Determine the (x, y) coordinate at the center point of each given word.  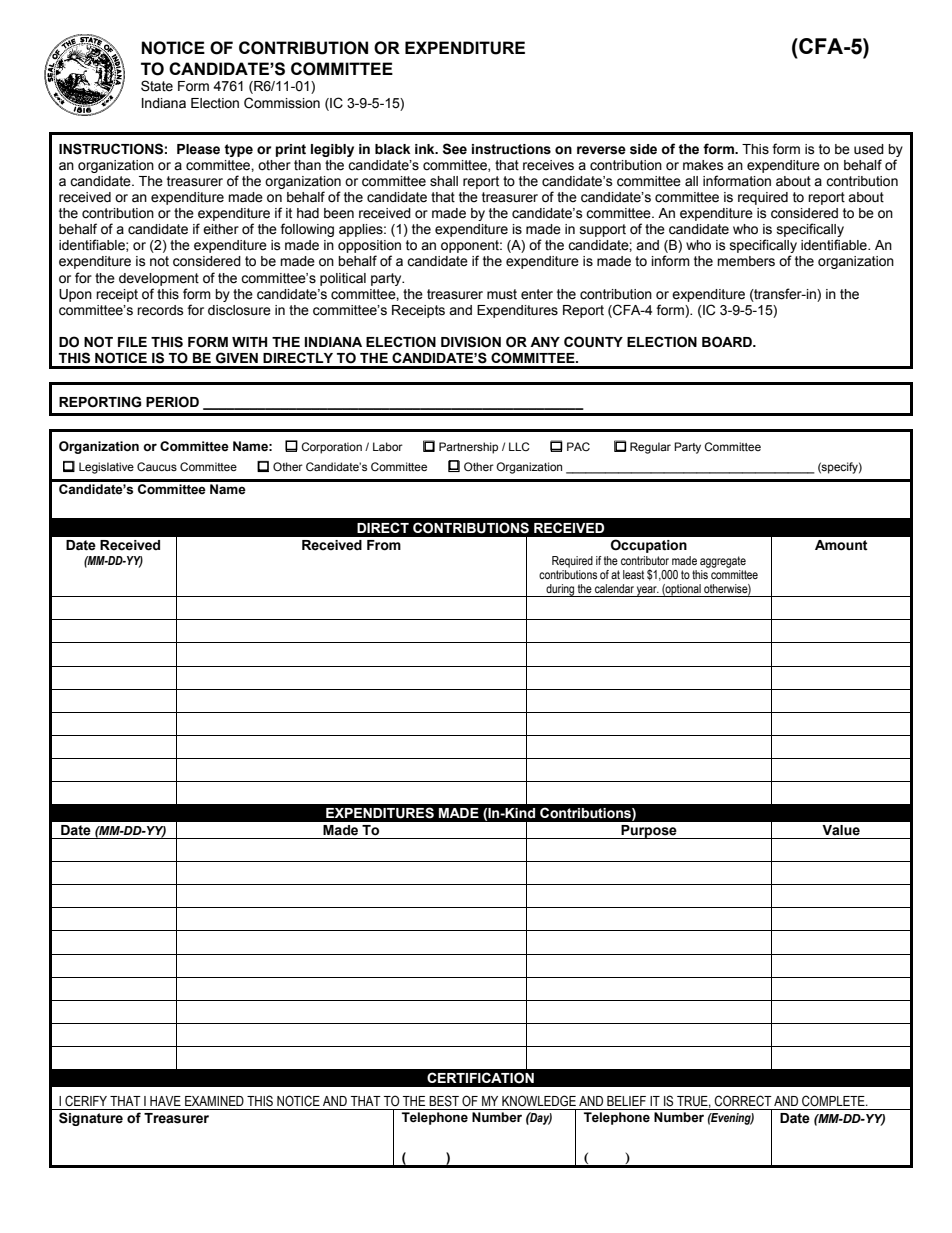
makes (703, 165)
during (560, 590)
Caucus (157, 466)
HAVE (165, 1101)
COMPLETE (834, 1101)
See (455, 149)
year (647, 591)
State (157, 86)
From (384, 545)
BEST (444, 1101)
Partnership (468, 448)
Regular (650, 448)
